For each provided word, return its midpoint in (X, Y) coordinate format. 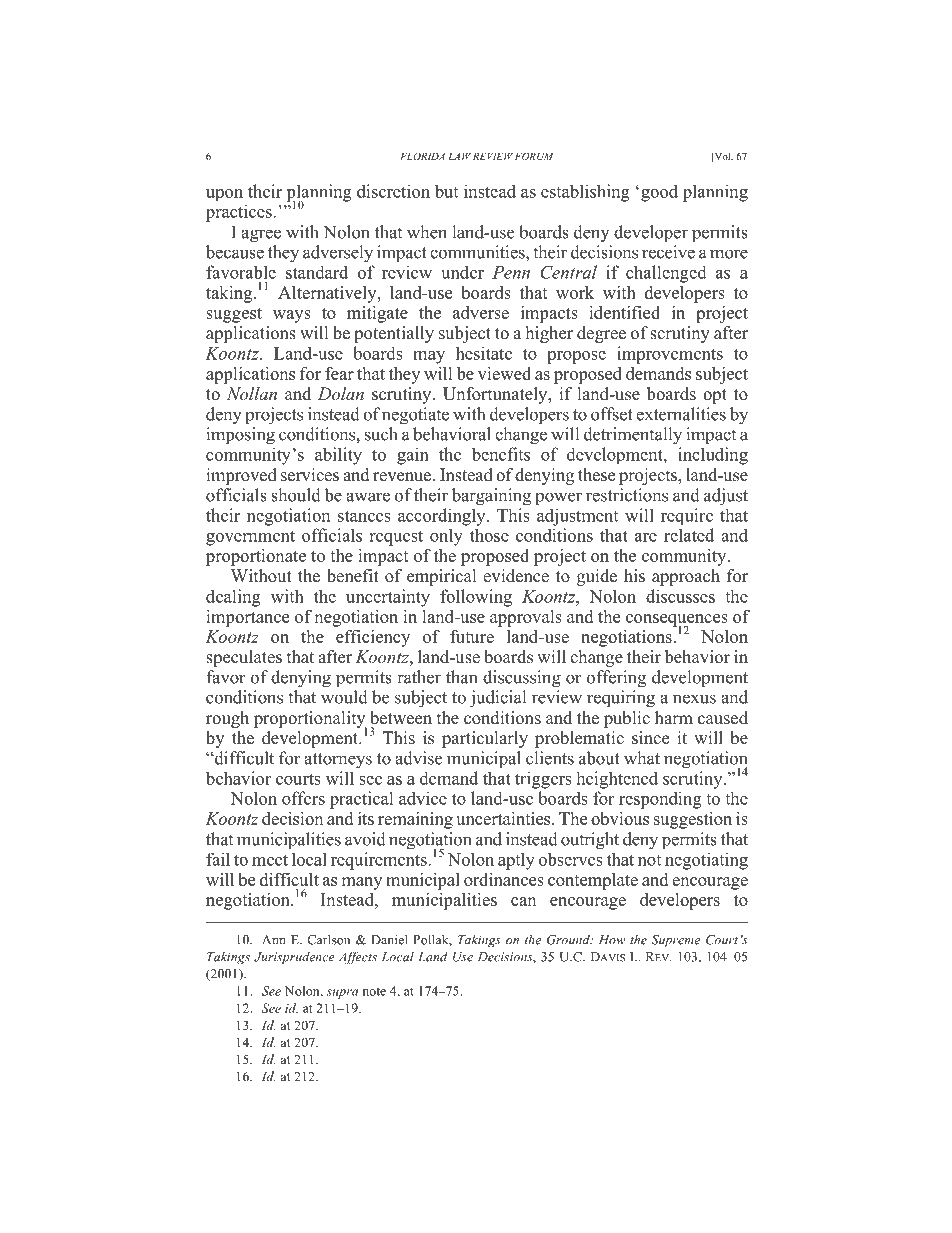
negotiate (415, 416)
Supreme (676, 941)
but (446, 191)
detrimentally (633, 436)
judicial (497, 699)
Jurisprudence (294, 958)
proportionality (310, 720)
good (659, 193)
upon (224, 195)
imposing (240, 436)
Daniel (389, 939)
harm (674, 717)
